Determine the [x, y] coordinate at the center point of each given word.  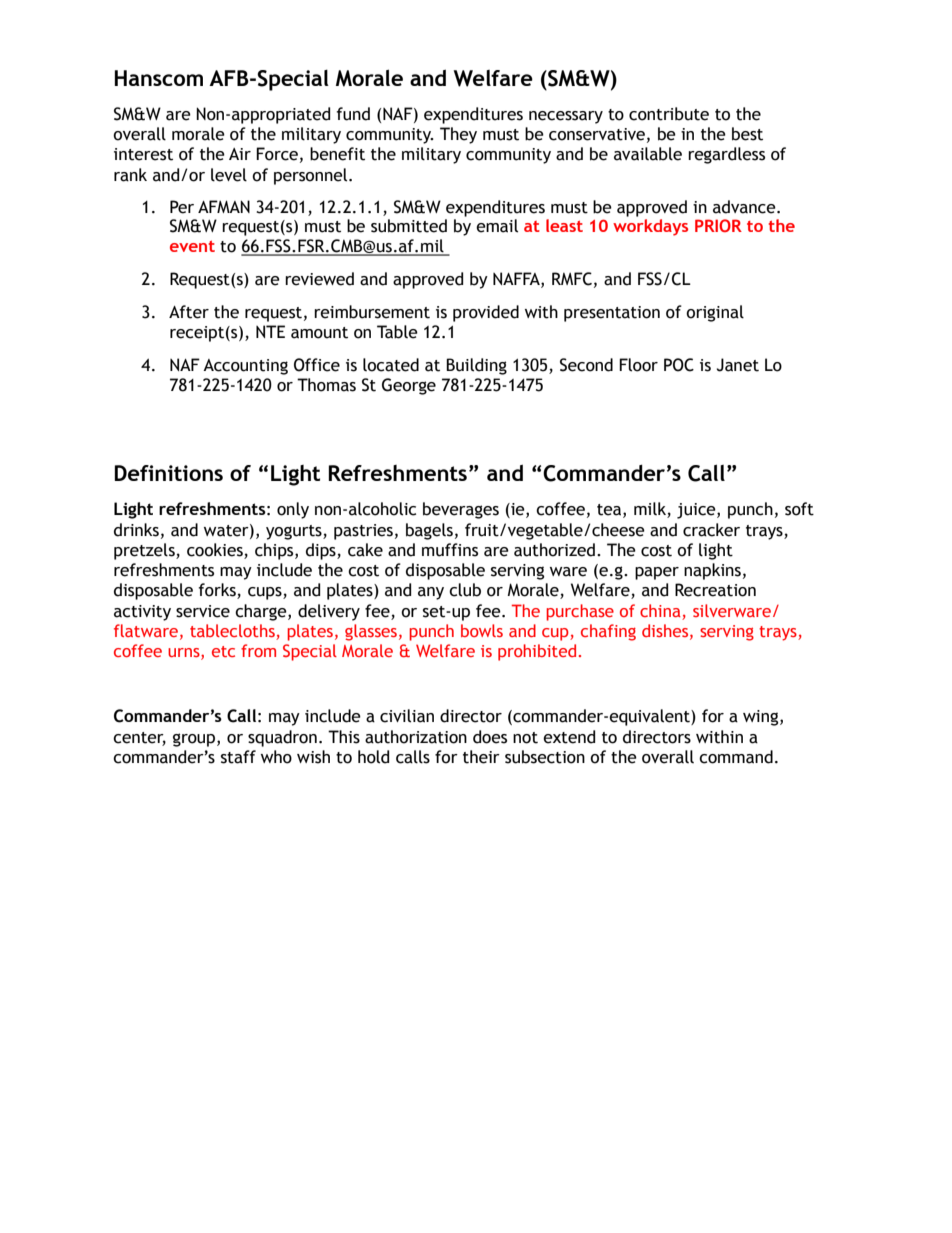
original [715, 313]
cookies [215, 550]
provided [486, 313]
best [747, 134]
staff [238, 757]
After [189, 312]
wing [762, 718]
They [458, 135]
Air [240, 154]
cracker [711, 530]
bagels [429, 531]
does [490, 737]
